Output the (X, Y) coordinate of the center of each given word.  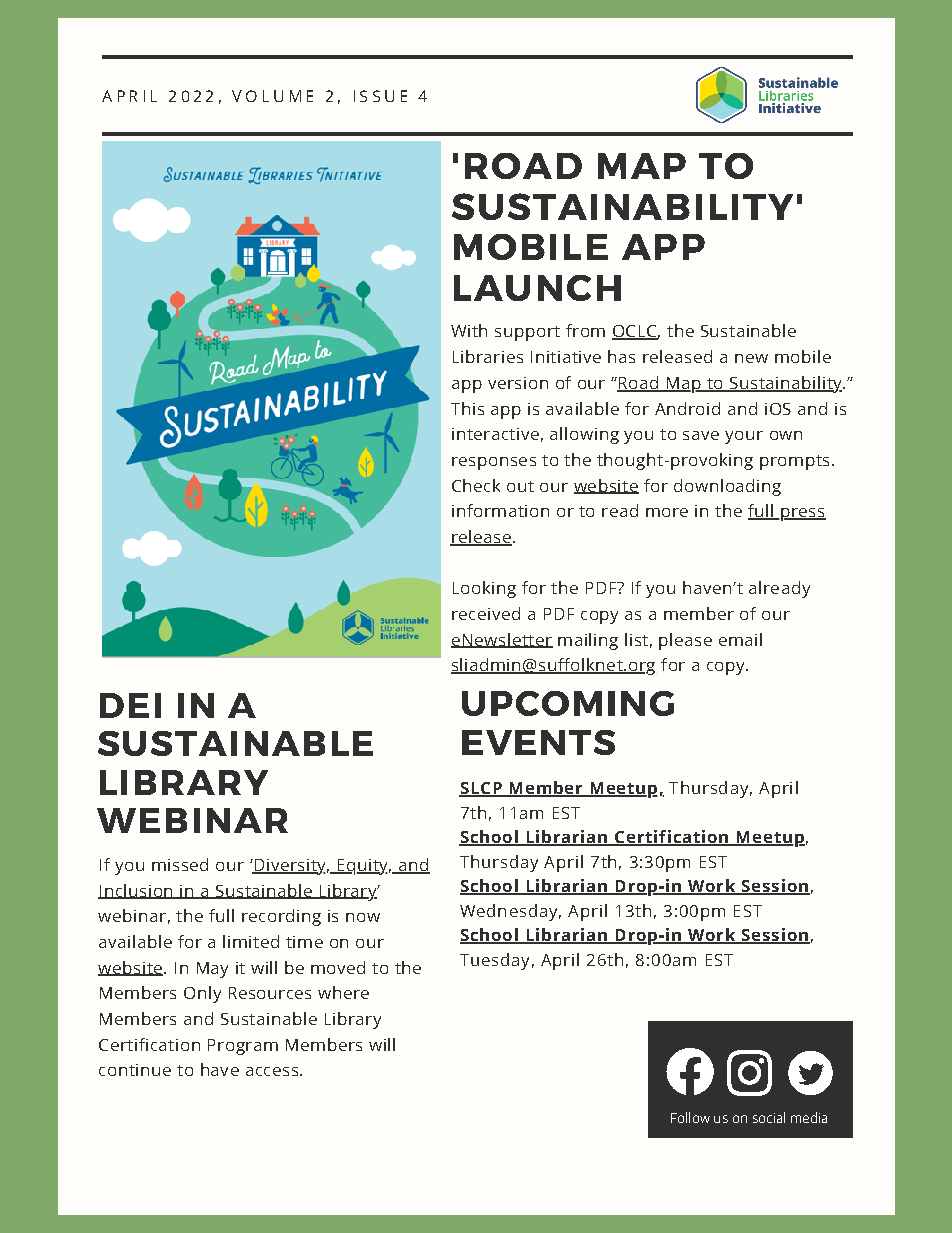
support (527, 333)
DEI (130, 705)
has (621, 356)
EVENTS (538, 742)
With (469, 330)
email (740, 639)
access (272, 1071)
